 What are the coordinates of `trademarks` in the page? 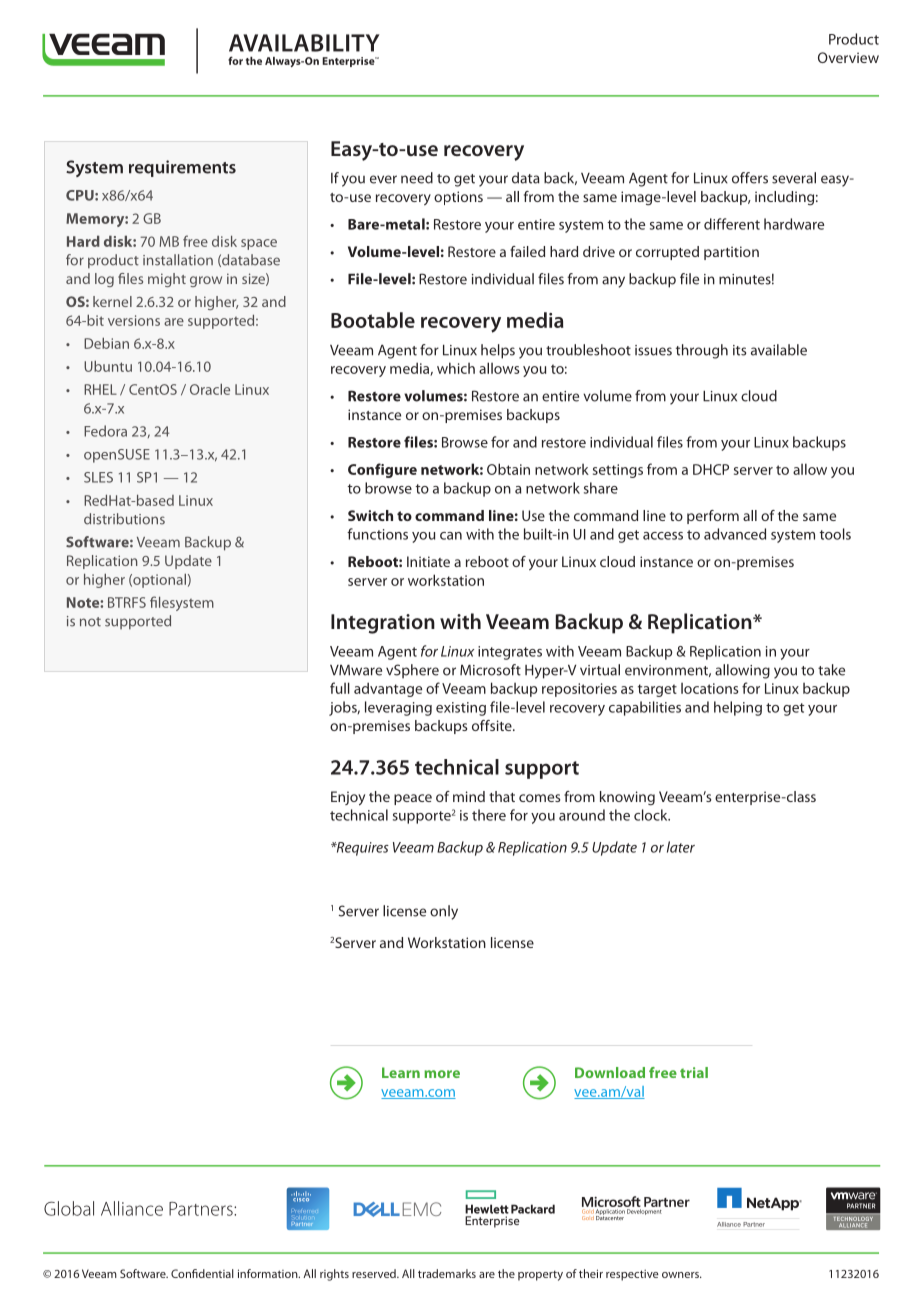 It's located at (447, 1273).
